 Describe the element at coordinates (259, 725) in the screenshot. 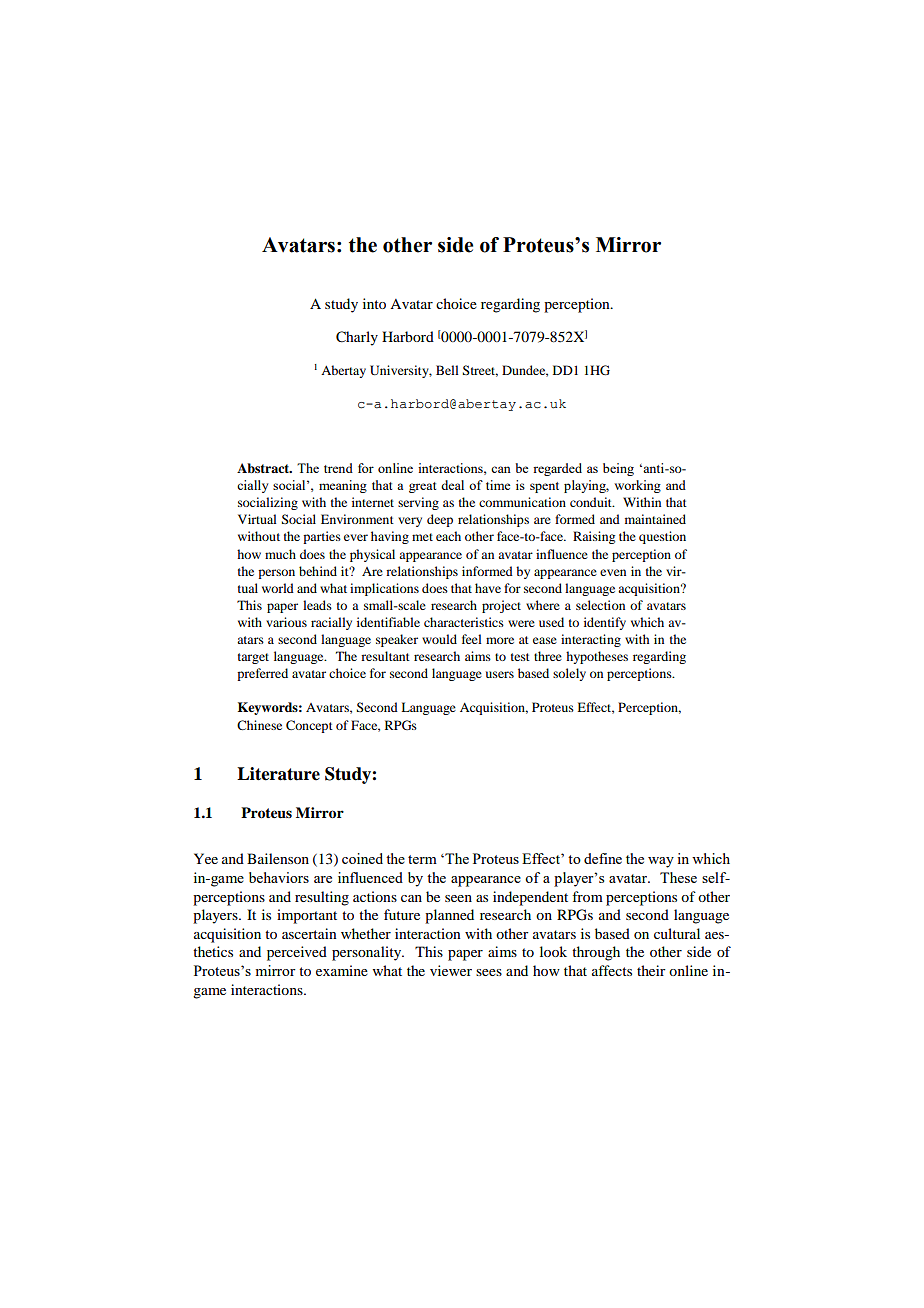

I see `Chinese` at that location.
